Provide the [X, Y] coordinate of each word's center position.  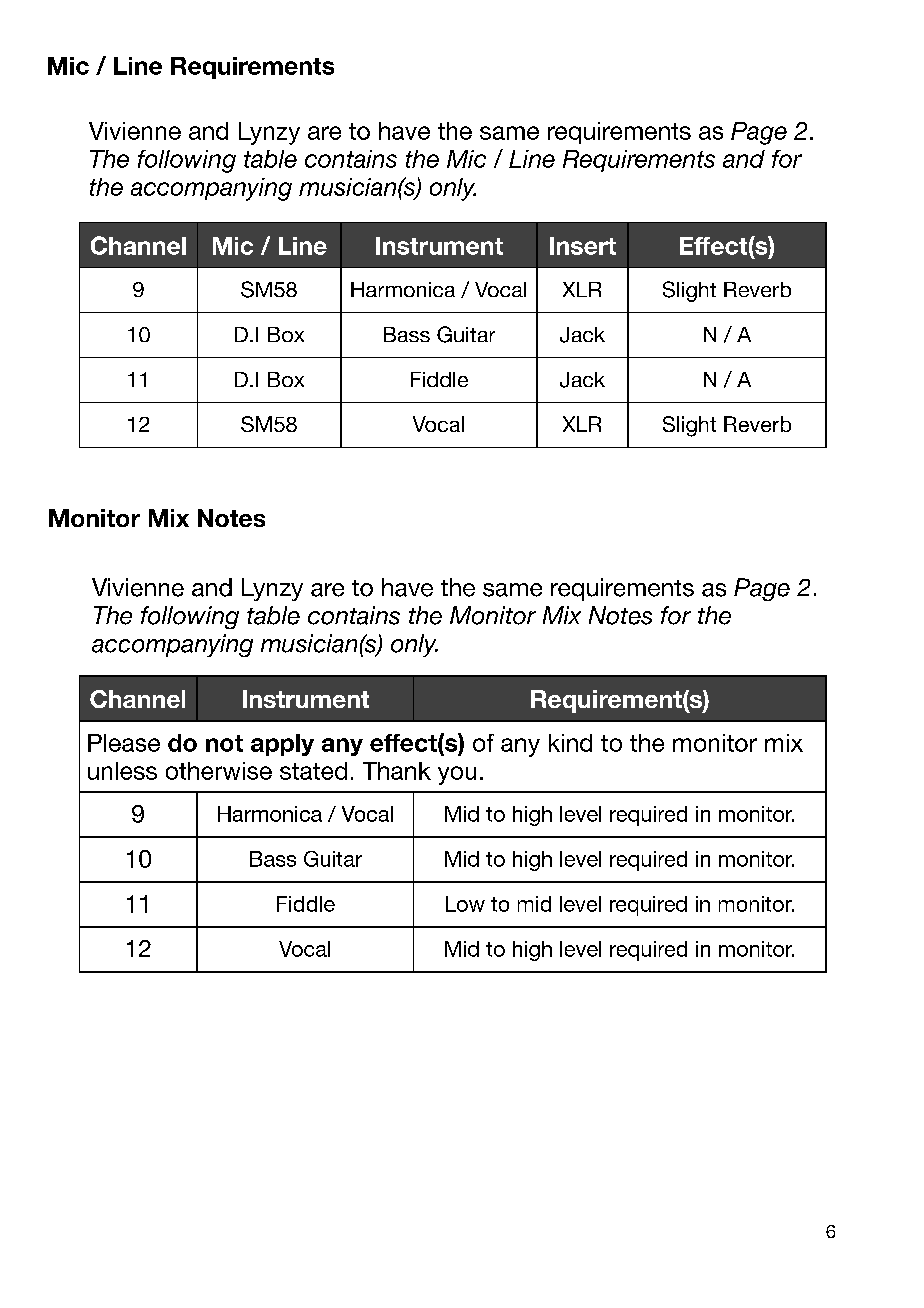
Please [124, 743]
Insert [583, 246]
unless [122, 771]
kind [570, 743]
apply [282, 745]
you [457, 775]
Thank [397, 771]
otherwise [219, 771]
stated [313, 771]
